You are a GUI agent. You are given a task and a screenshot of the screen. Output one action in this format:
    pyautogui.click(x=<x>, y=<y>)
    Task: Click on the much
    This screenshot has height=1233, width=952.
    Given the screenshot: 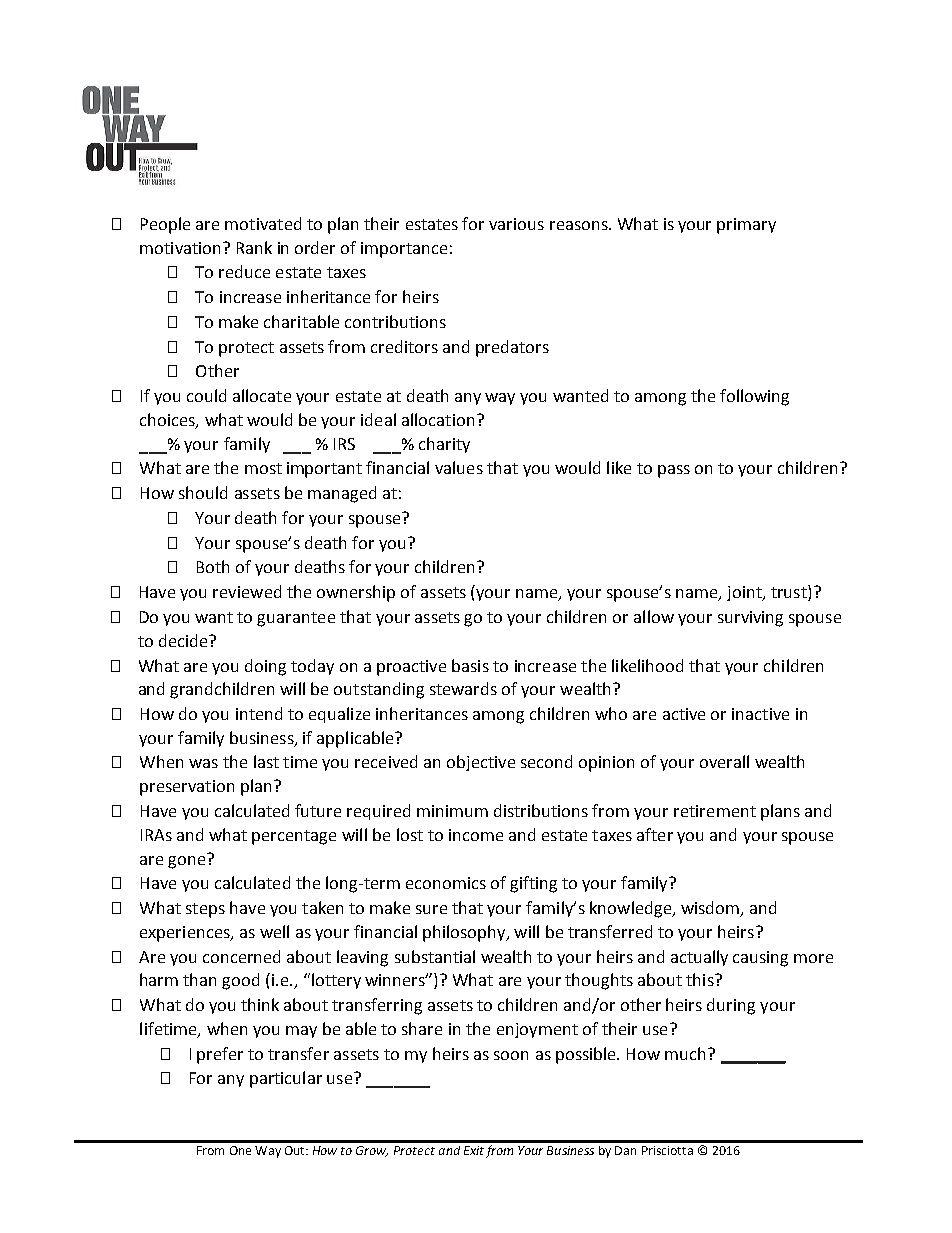 What is the action you would take?
    pyautogui.click(x=685, y=1053)
